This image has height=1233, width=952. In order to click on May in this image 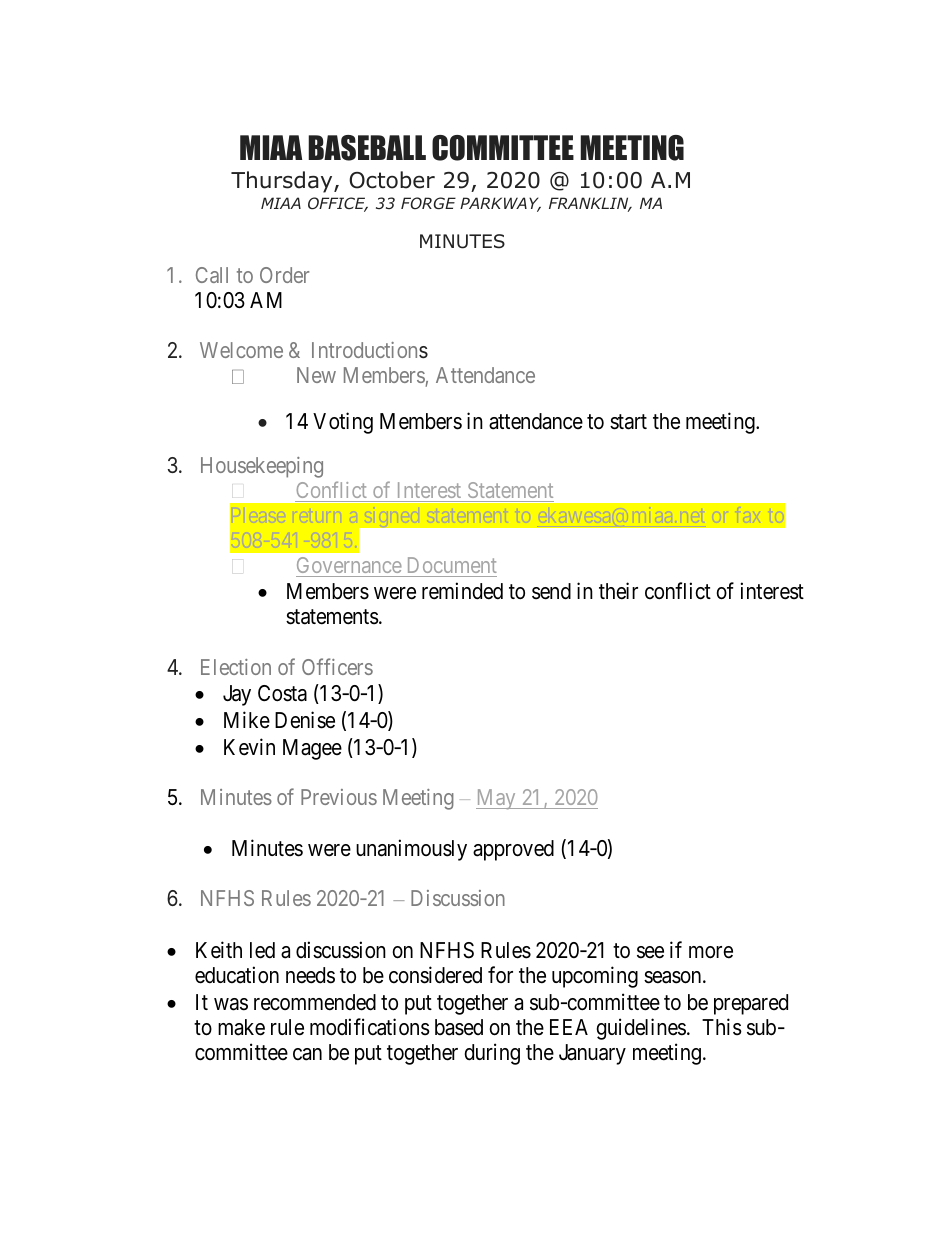, I will do `click(497, 799)`.
